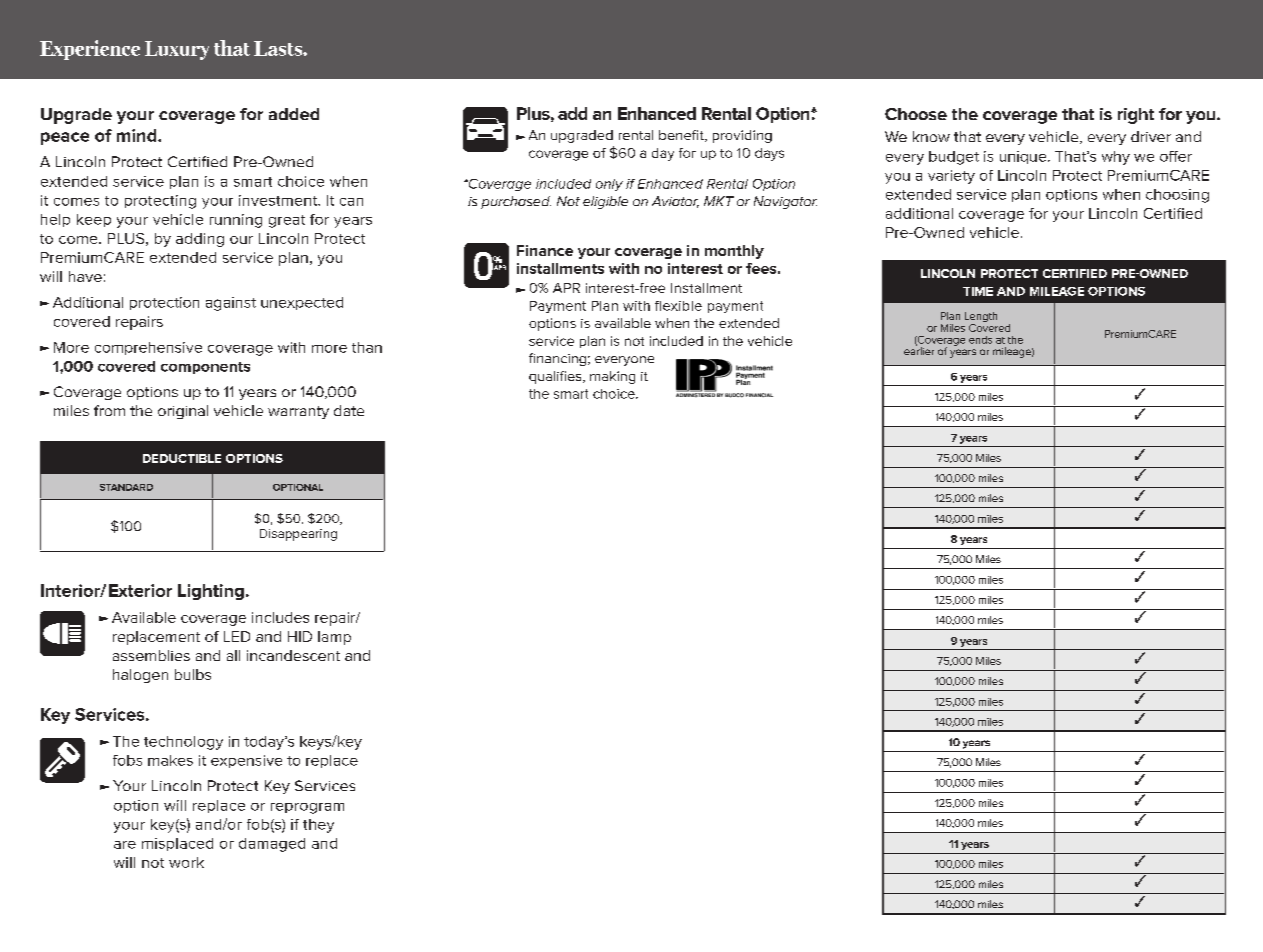 Image resolution: width=1263 pixels, height=952 pixels. Describe the element at coordinates (1136, 116) in the screenshot. I see `right` at that location.
